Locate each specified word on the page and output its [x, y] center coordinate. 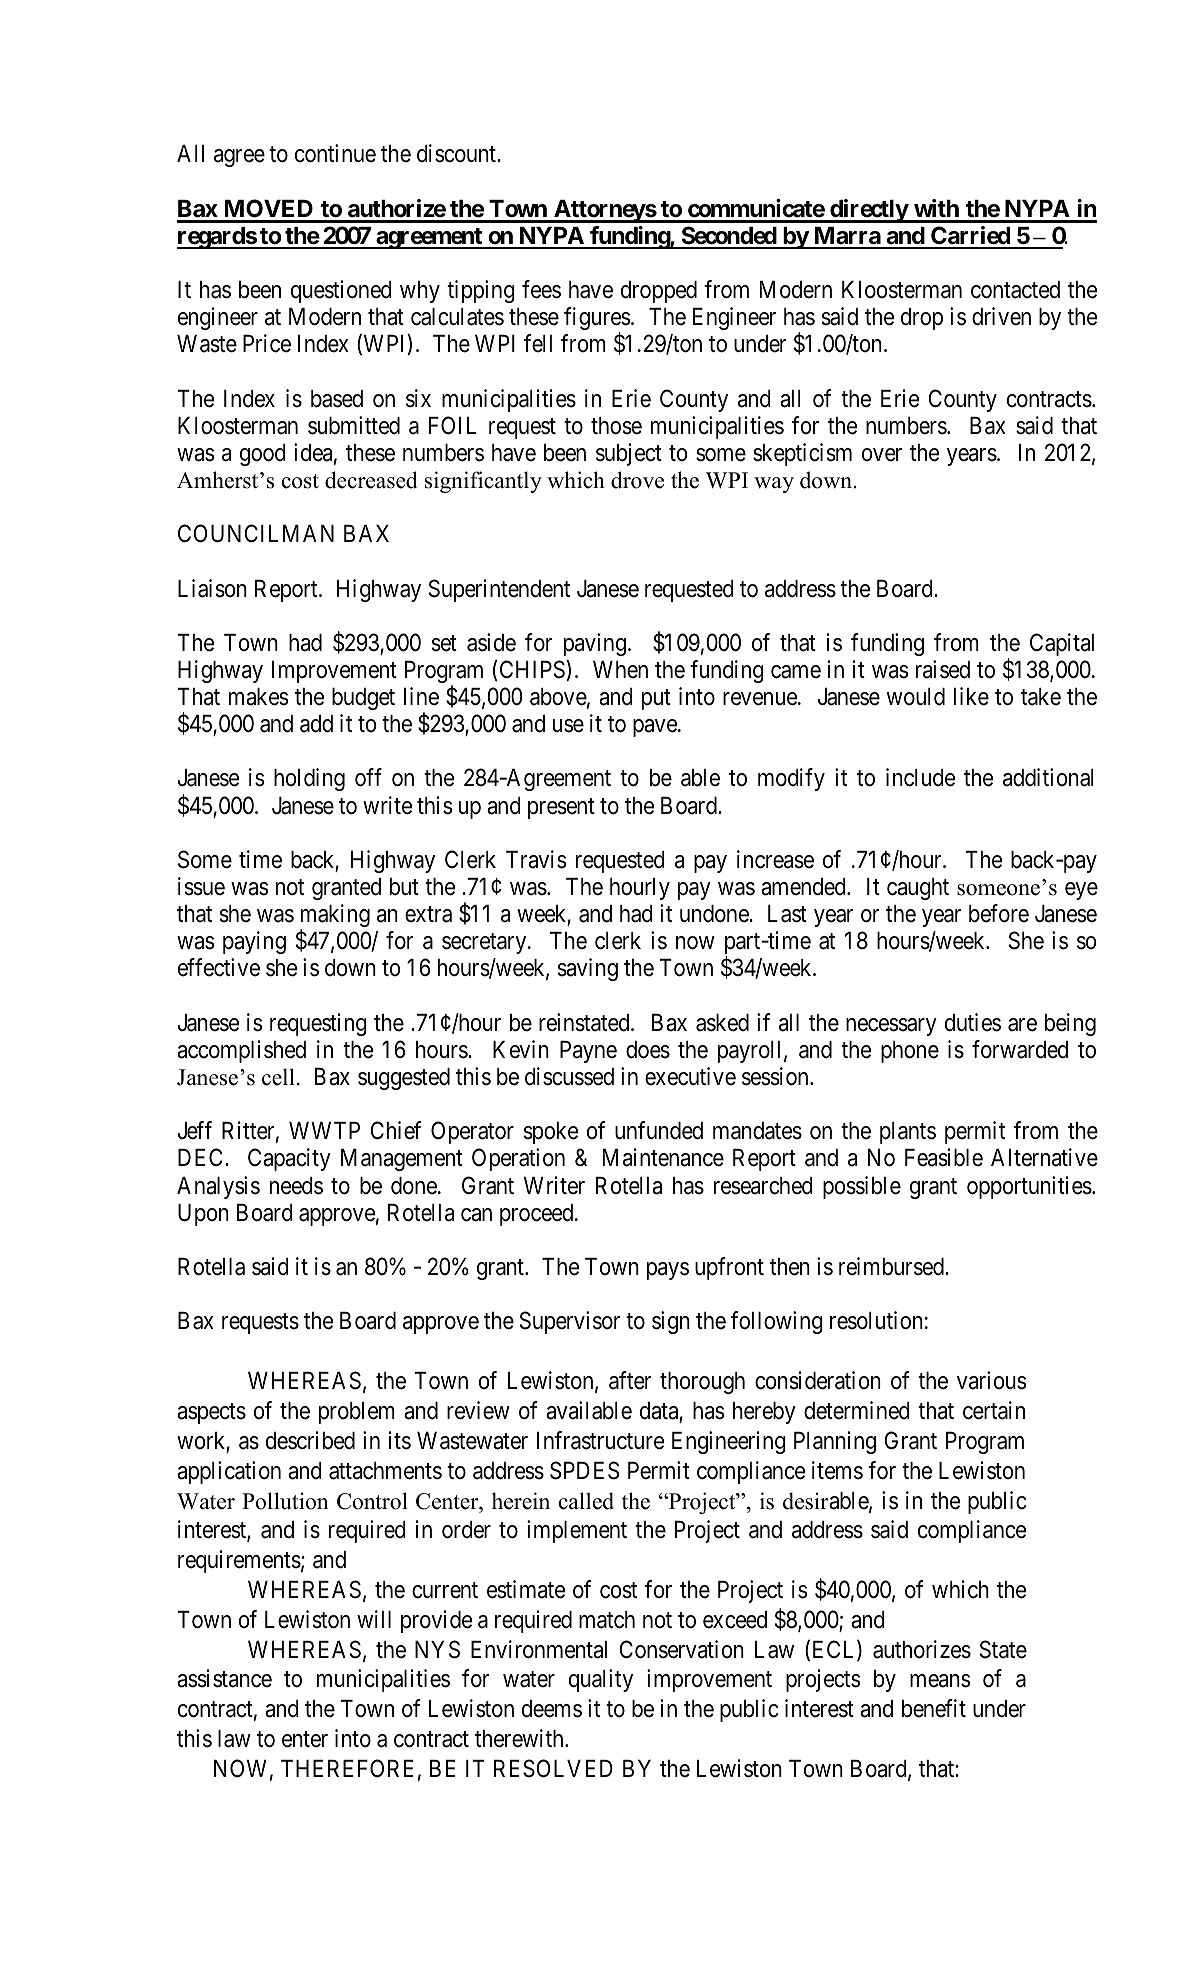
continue [335, 153]
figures [597, 320]
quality [601, 1680]
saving [588, 969]
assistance [224, 1678]
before [999, 913]
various [992, 1380]
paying [254, 942]
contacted [1015, 290]
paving [596, 644]
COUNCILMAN [256, 533]
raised [943, 669]
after [630, 1380]
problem [357, 1413]
